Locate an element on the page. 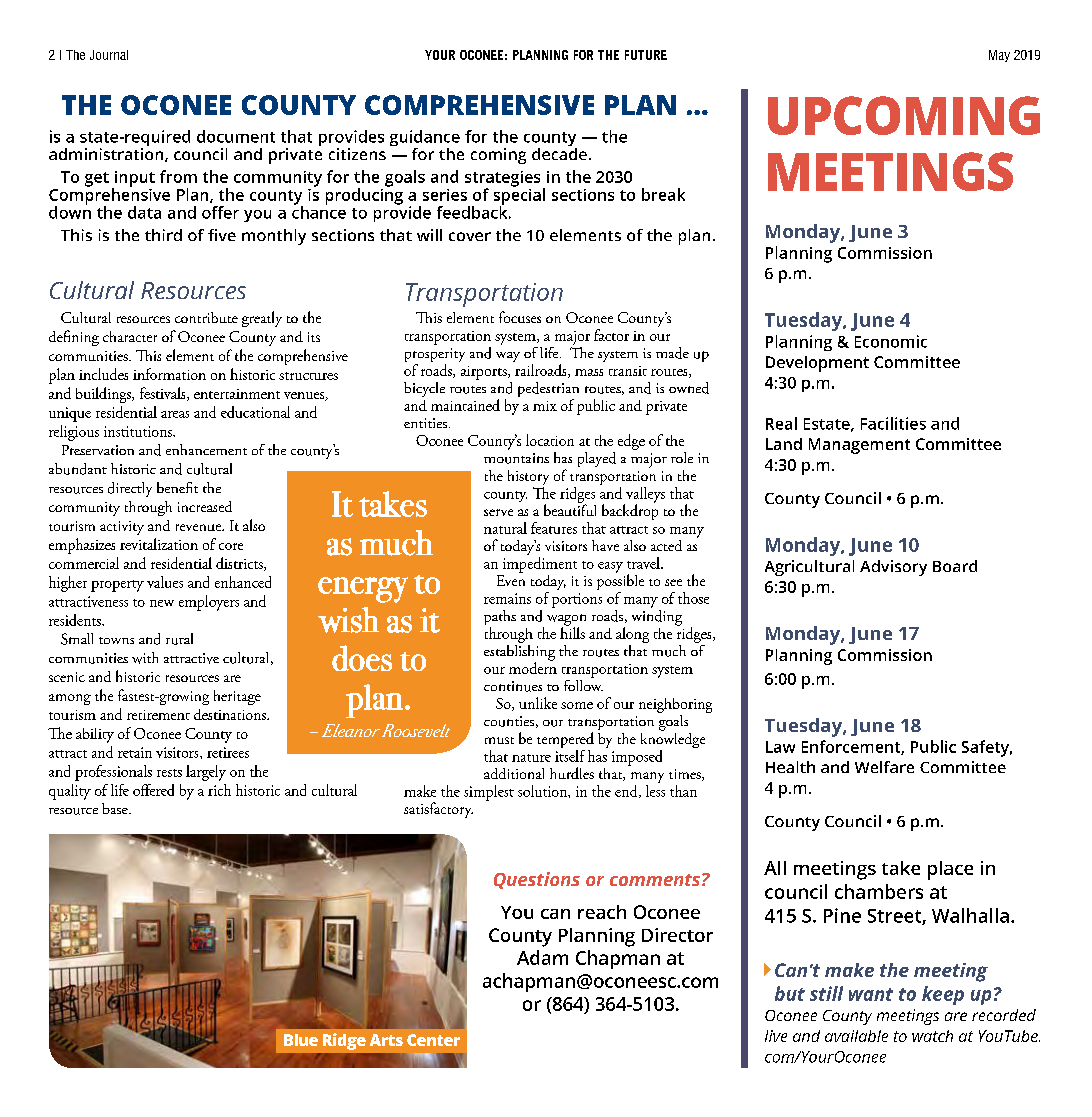 This image has width=1092, height=1117. Blue is located at coordinates (301, 1040).
